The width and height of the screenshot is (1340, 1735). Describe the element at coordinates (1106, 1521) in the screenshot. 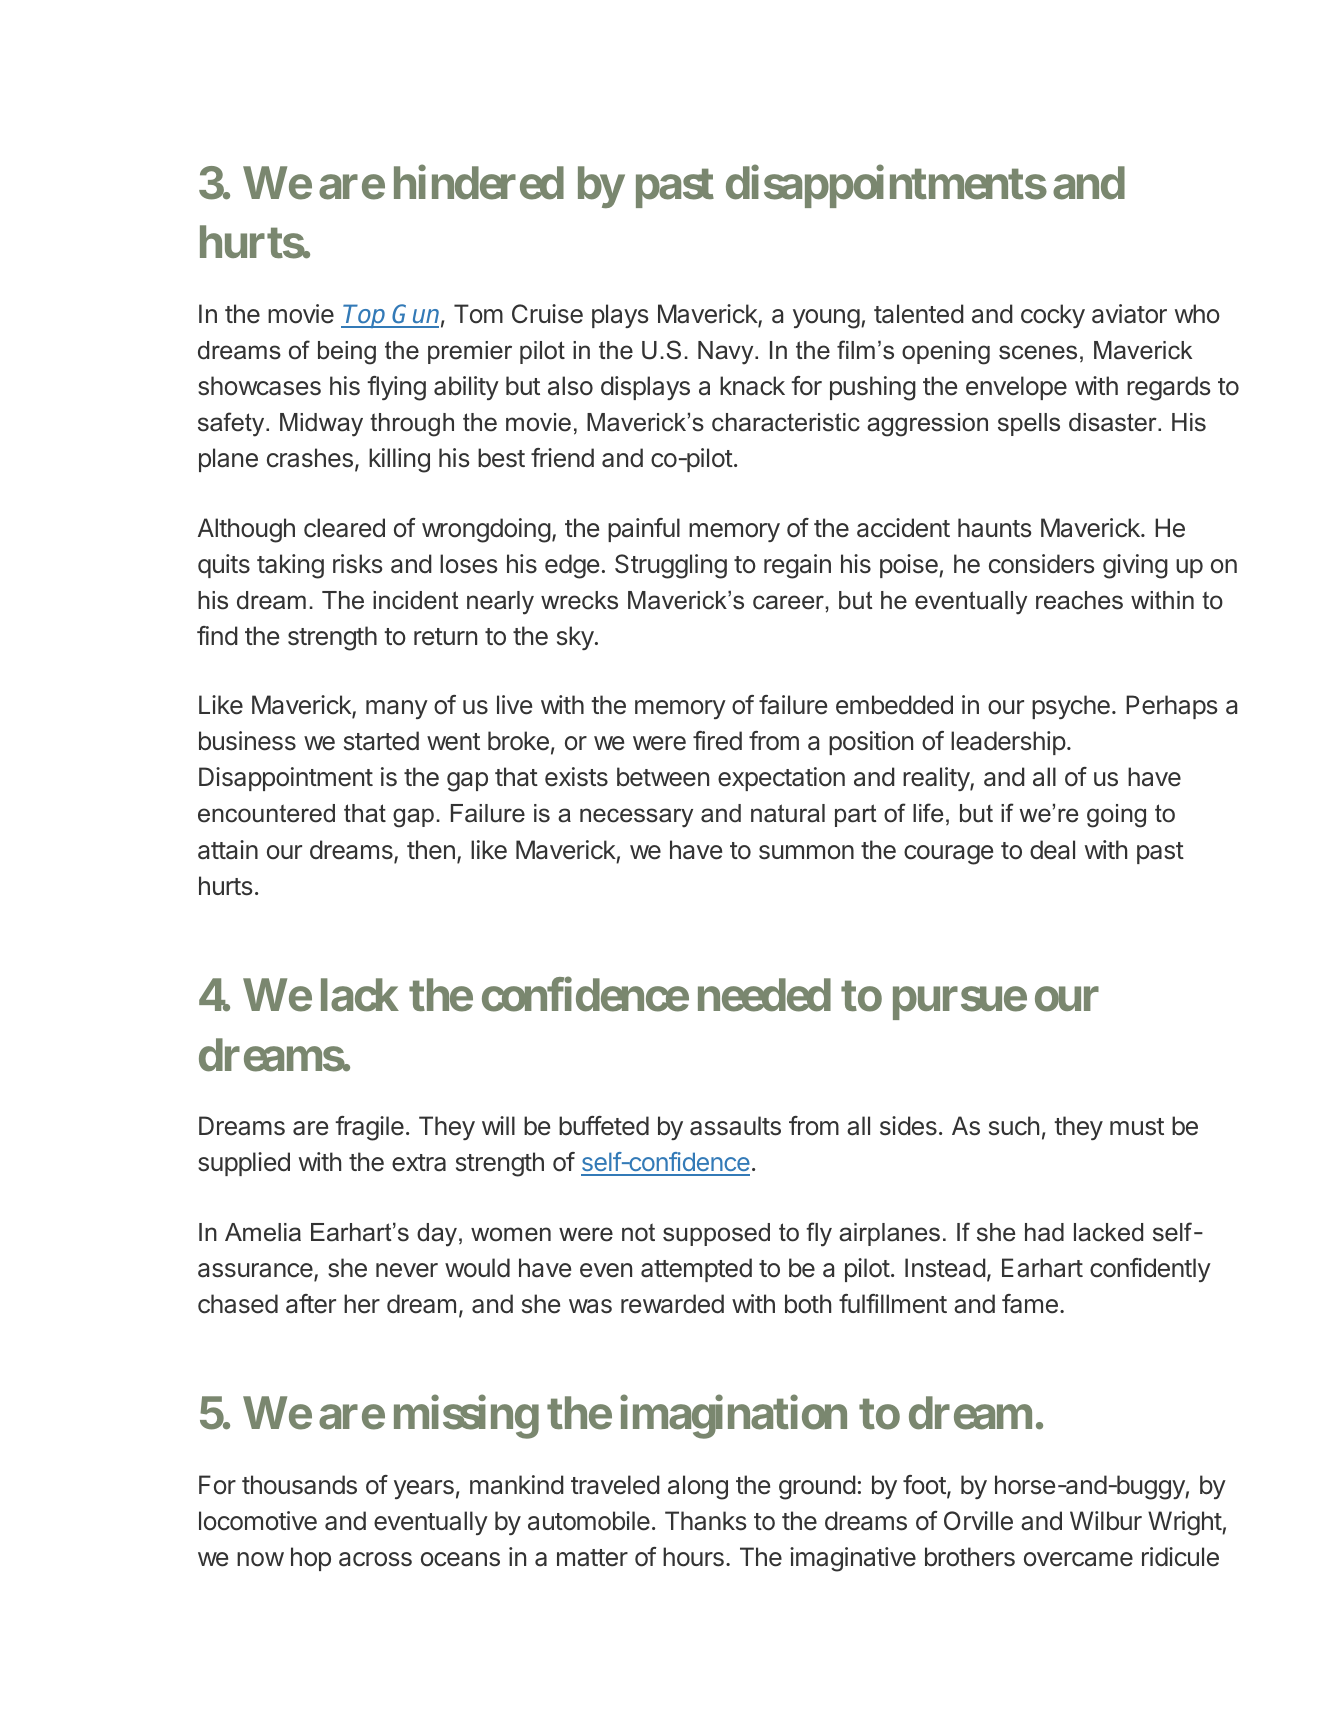

I see `Wilbur` at that location.
